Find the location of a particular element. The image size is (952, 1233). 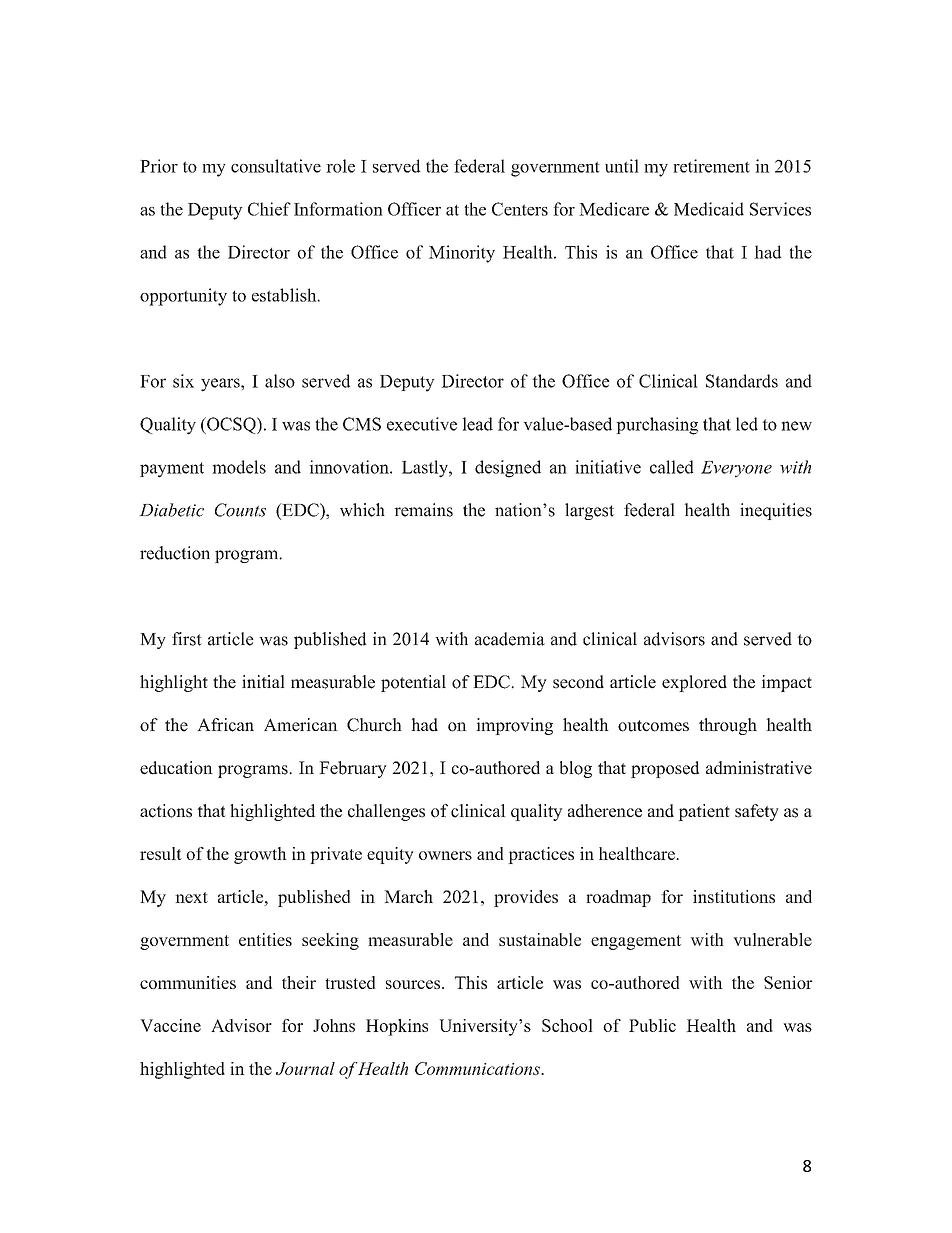

first is located at coordinates (187, 639).
